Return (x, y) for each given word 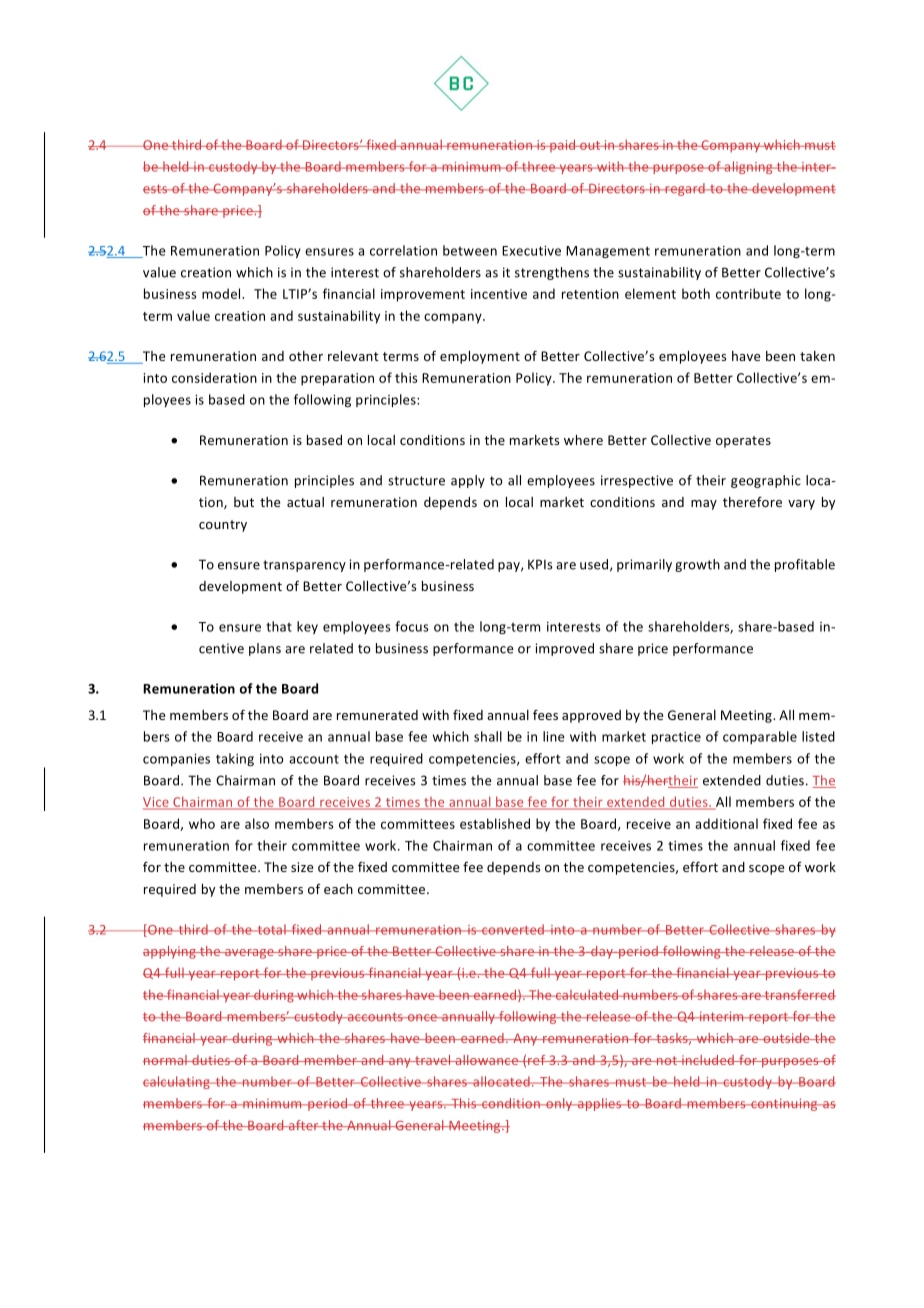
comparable (760, 737)
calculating (177, 1082)
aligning (748, 167)
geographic (766, 481)
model (222, 293)
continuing (784, 1104)
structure (416, 481)
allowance (487, 1060)
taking (235, 759)
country (223, 526)
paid (563, 145)
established (495, 823)
